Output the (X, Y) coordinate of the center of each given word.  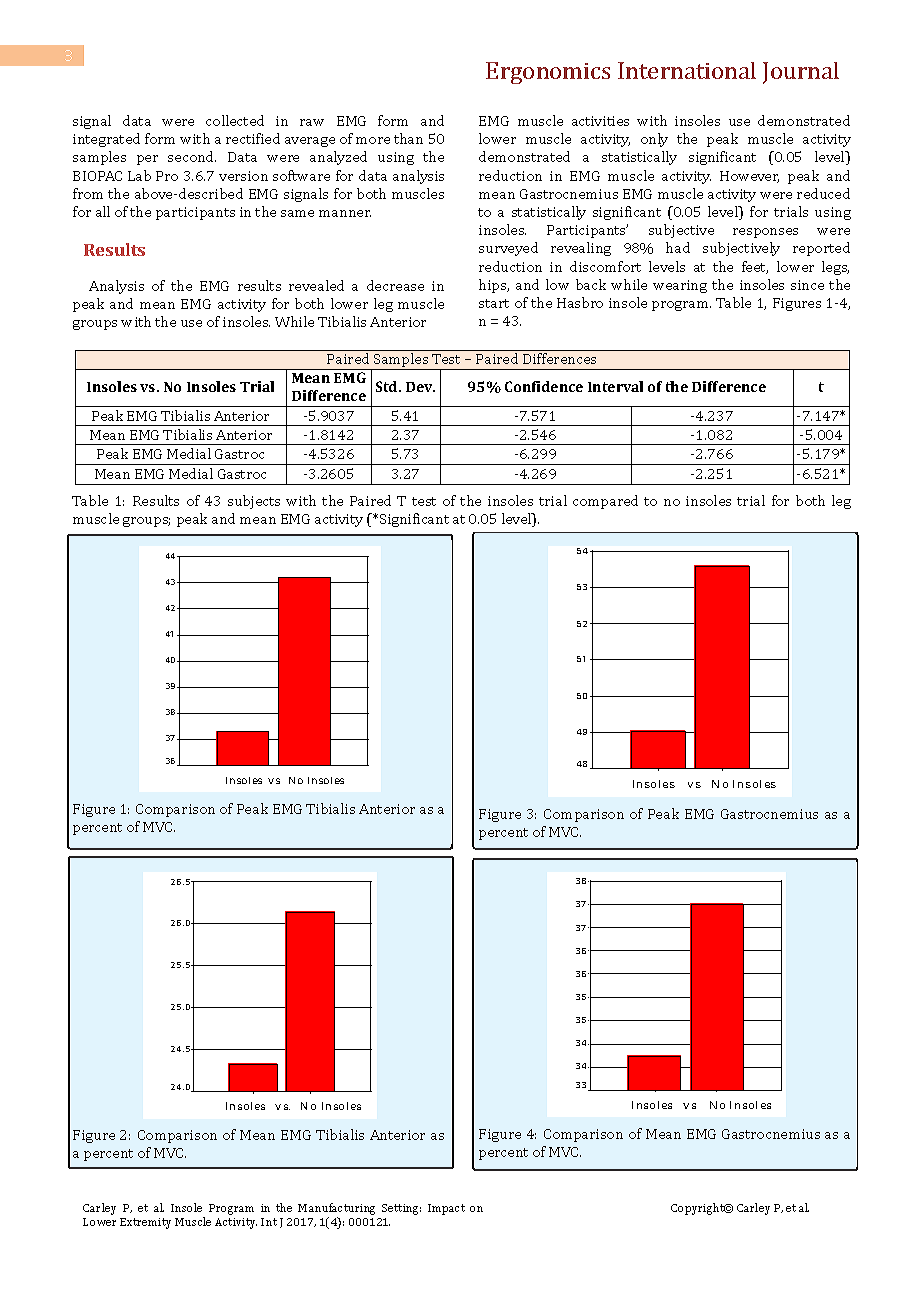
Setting (401, 1209)
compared (605, 502)
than (408, 138)
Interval (615, 386)
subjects (254, 502)
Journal (801, 73)
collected (235, 120)
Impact (446, 1209)
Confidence (544, 386)
